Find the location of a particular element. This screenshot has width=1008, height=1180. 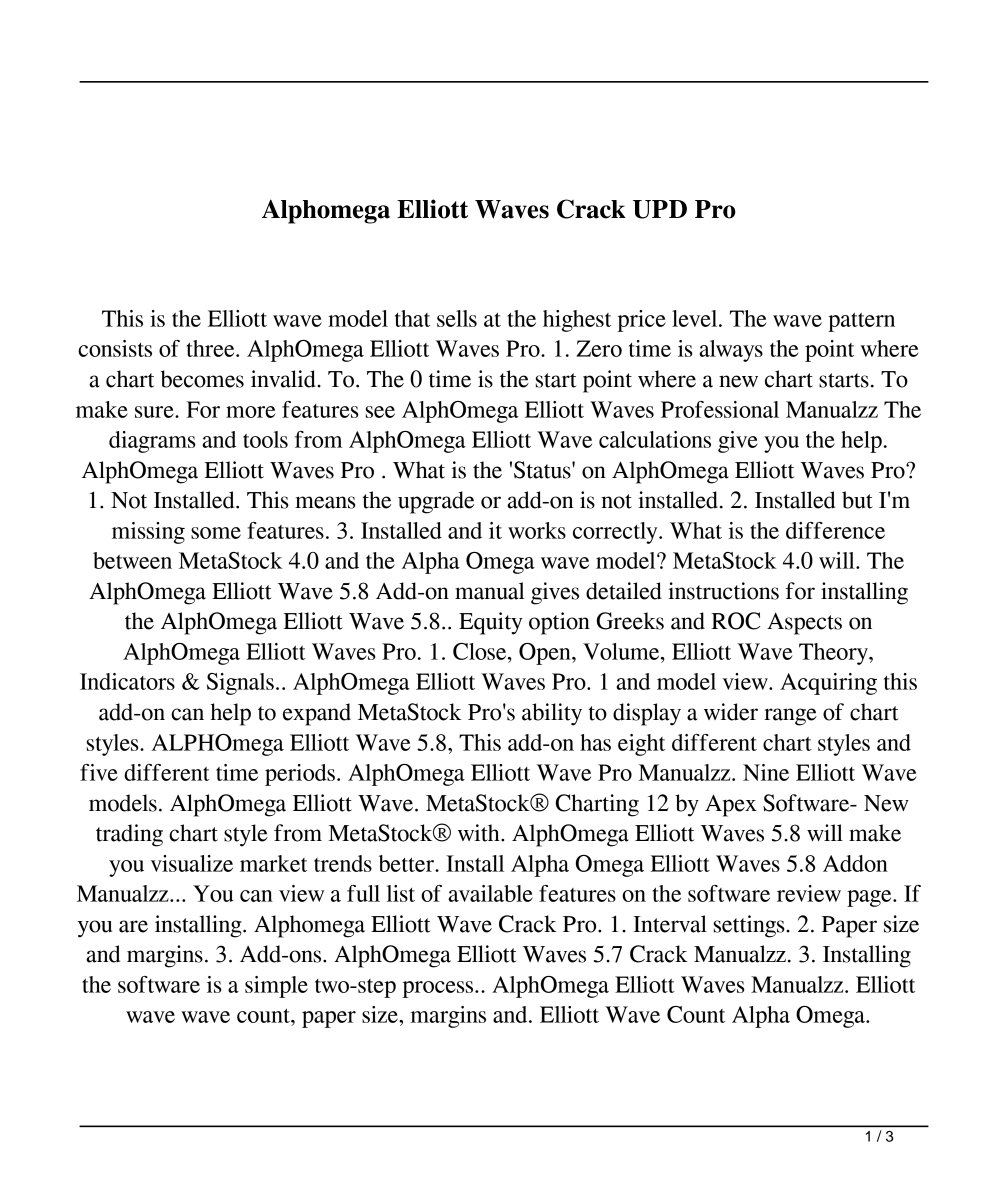

with is located at coordinates (480, 833).
